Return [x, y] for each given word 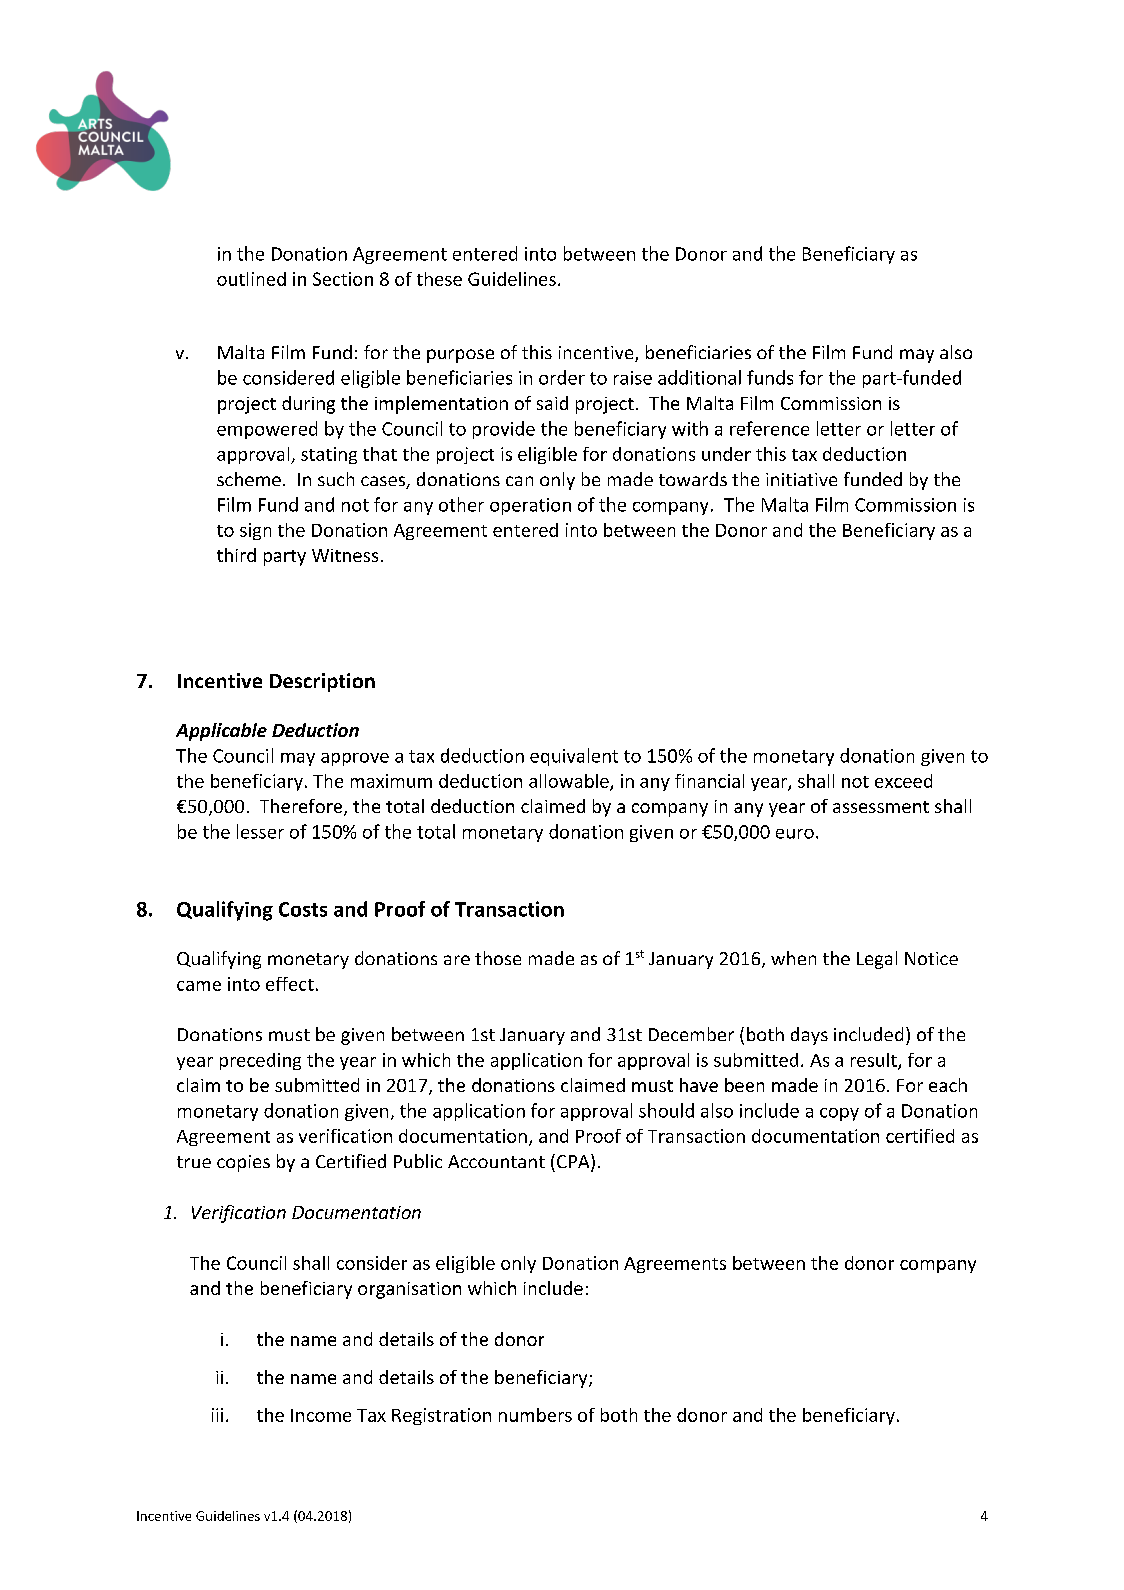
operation [530, 506]
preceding [260, 1061]
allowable [570, 782]
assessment [881, 807]
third [236, 555]
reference [769, 428]
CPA [574, 1162]
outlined [251, 279]
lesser [260, 831]
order [562, 377]
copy [839, 1114]
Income [321, 1415]
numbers [535, 1415]
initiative [801, 479]
